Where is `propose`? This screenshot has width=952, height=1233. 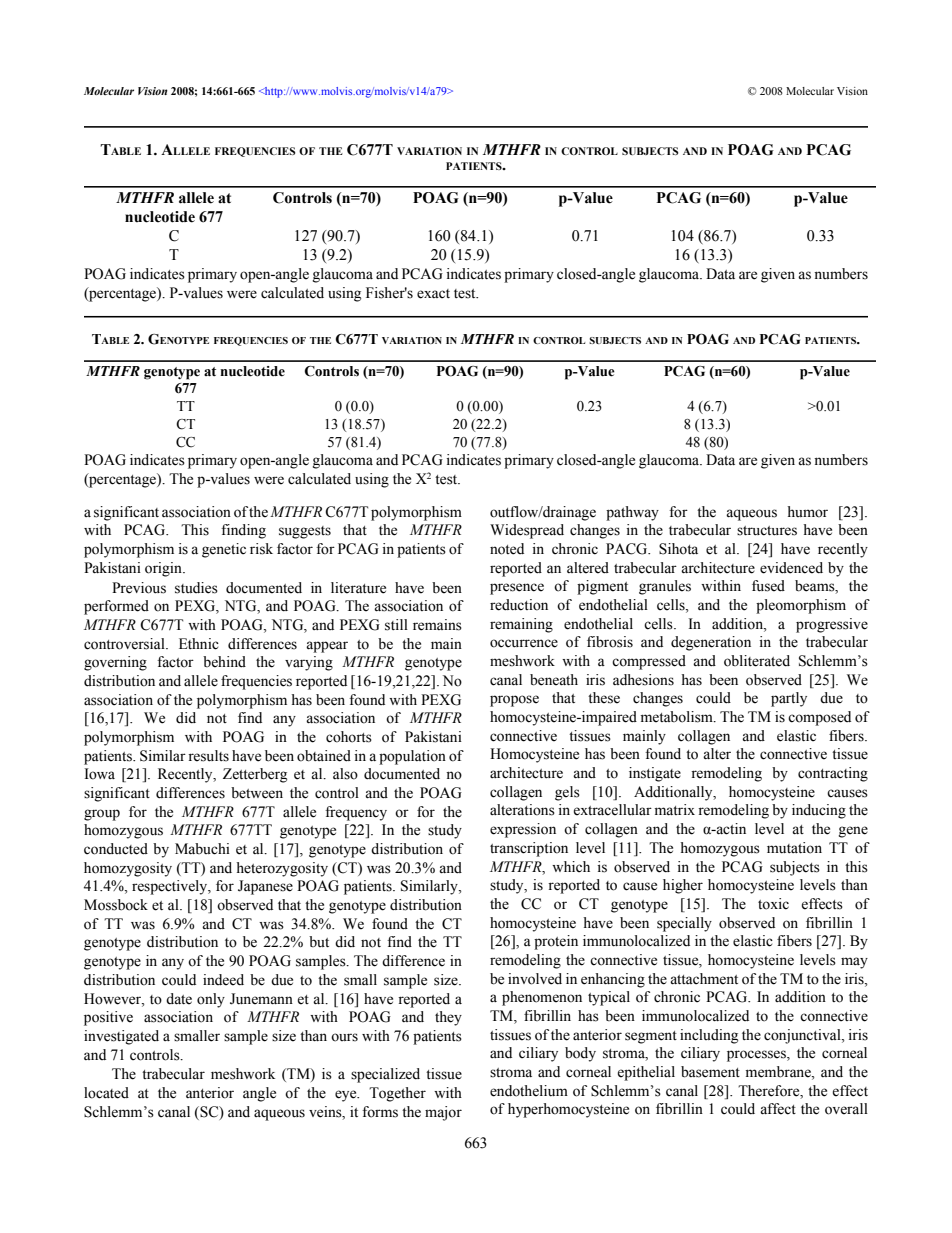 propose is located at coordinates (514, 701).
